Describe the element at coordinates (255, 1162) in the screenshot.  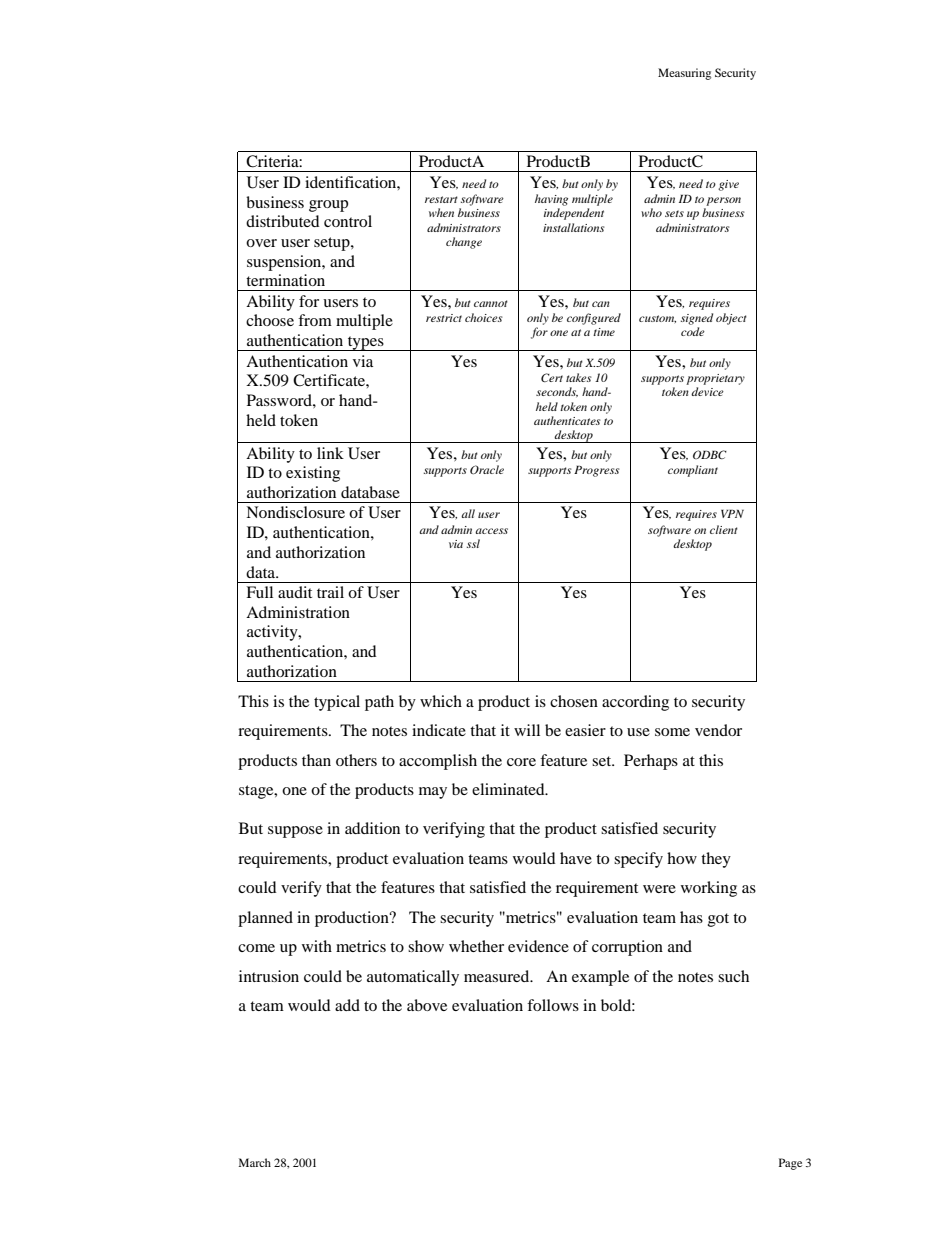
I see `March` at that location.
